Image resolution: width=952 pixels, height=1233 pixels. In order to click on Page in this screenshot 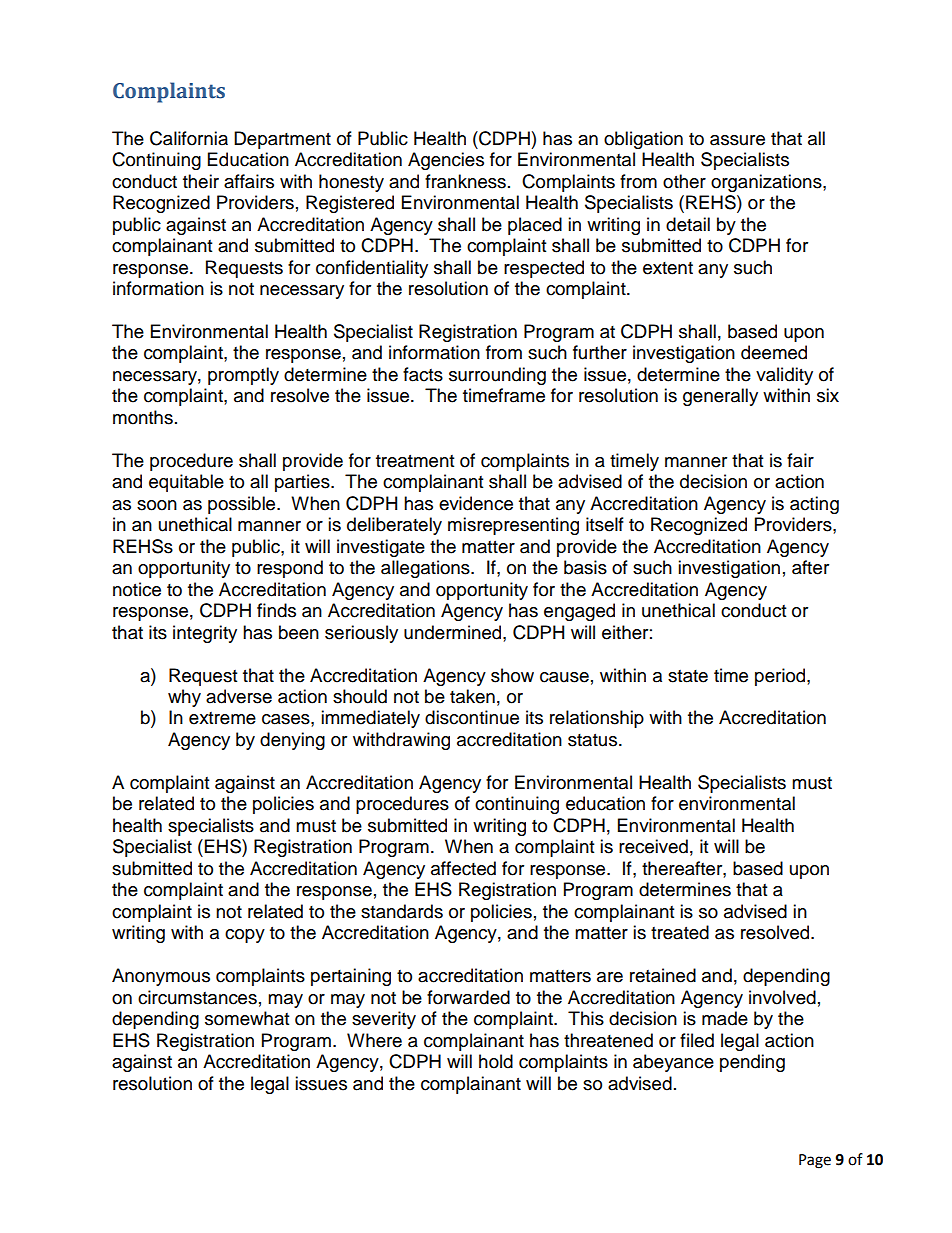, I will do `click(815, 1161)`.
